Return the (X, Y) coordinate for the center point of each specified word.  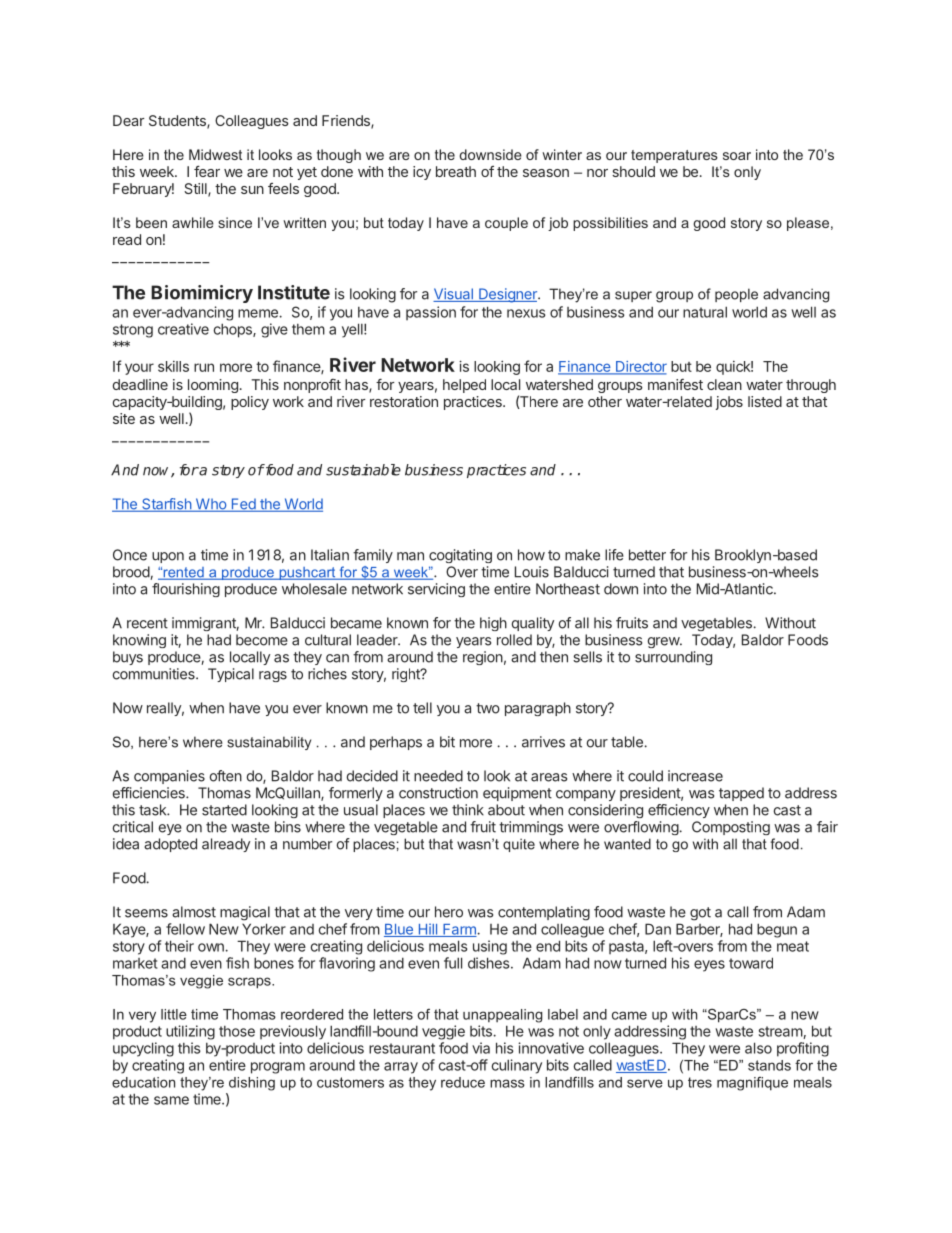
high (493, 624)
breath (456, 171)
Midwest (215, 154)
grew (664, 642)
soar (737, 156)
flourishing (186, 590)
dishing (252, 1084)
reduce (463, 1082)
